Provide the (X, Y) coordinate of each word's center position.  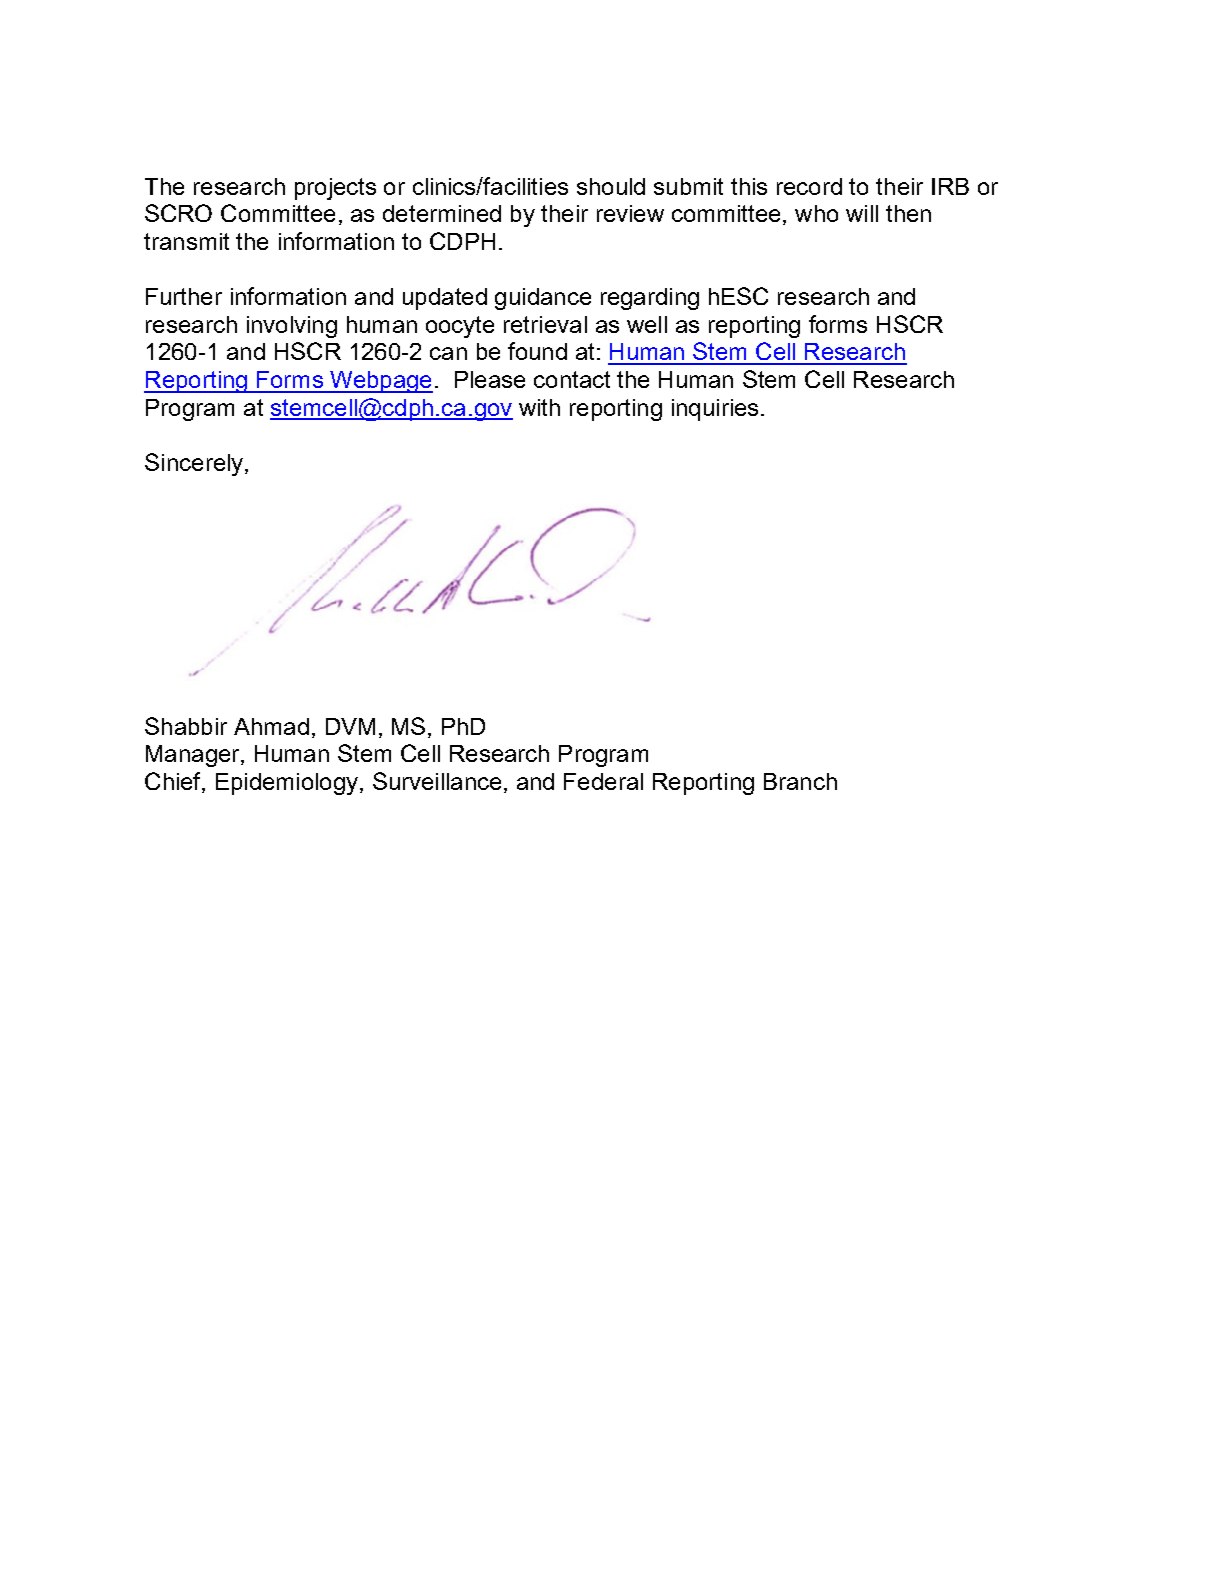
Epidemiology (287, 784)
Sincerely (195, 464)
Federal (603, 781)
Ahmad (271, 726)
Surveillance (437, 781)
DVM (350, 726)
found (537, 351)
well (647, 324)
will (862, 213)
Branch (800, 781)
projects (335, 189)
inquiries (715, 410)
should (611, 186)
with (539, 407)
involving (292, 327)
